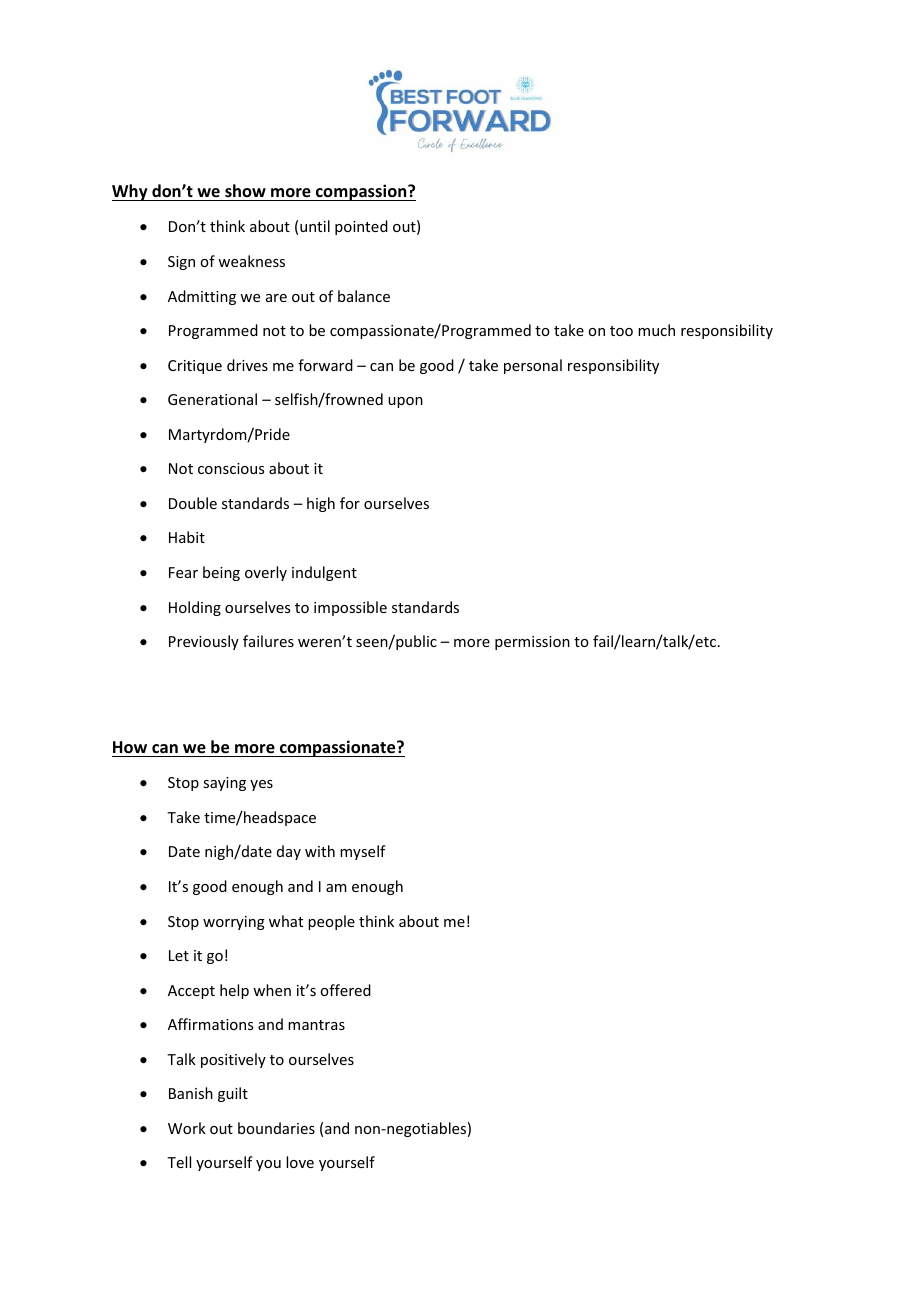 This screenshot has height=1308, width=924. Describe the element at coordinates (224, 784) in the screenshot. I see `saying` at that location.
